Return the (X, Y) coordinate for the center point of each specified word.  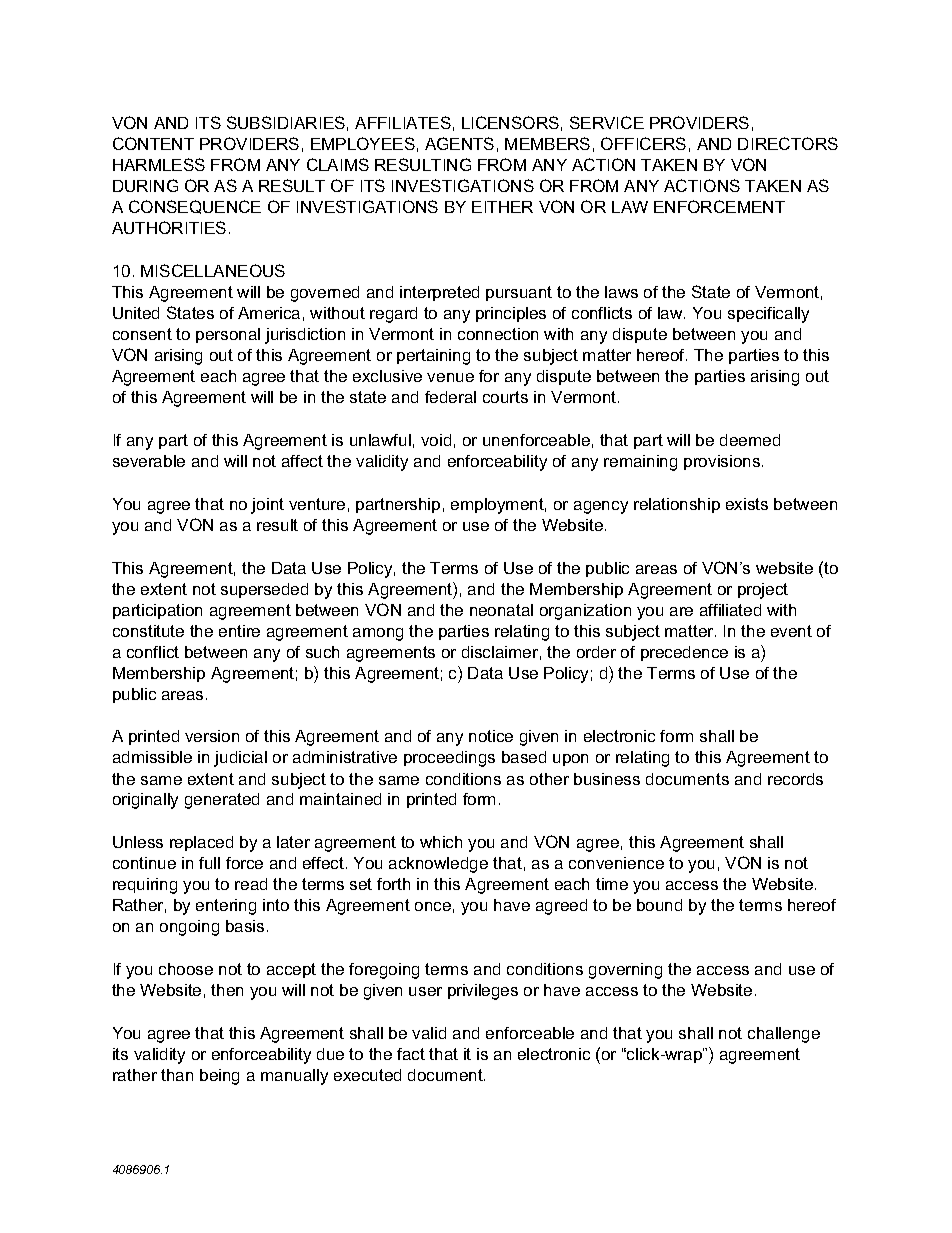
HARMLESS (159, 164)
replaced (201, 843)
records (795, 779)
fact (411, 1054)
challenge (784, 1035)
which (441, 842)
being (219, 1077)
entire (239, 631)
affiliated (730, 610)
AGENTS (459, 143)
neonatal (501, 610)
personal (228, 335)
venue (450, 377)
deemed (750, 440)
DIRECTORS (788, 143)
